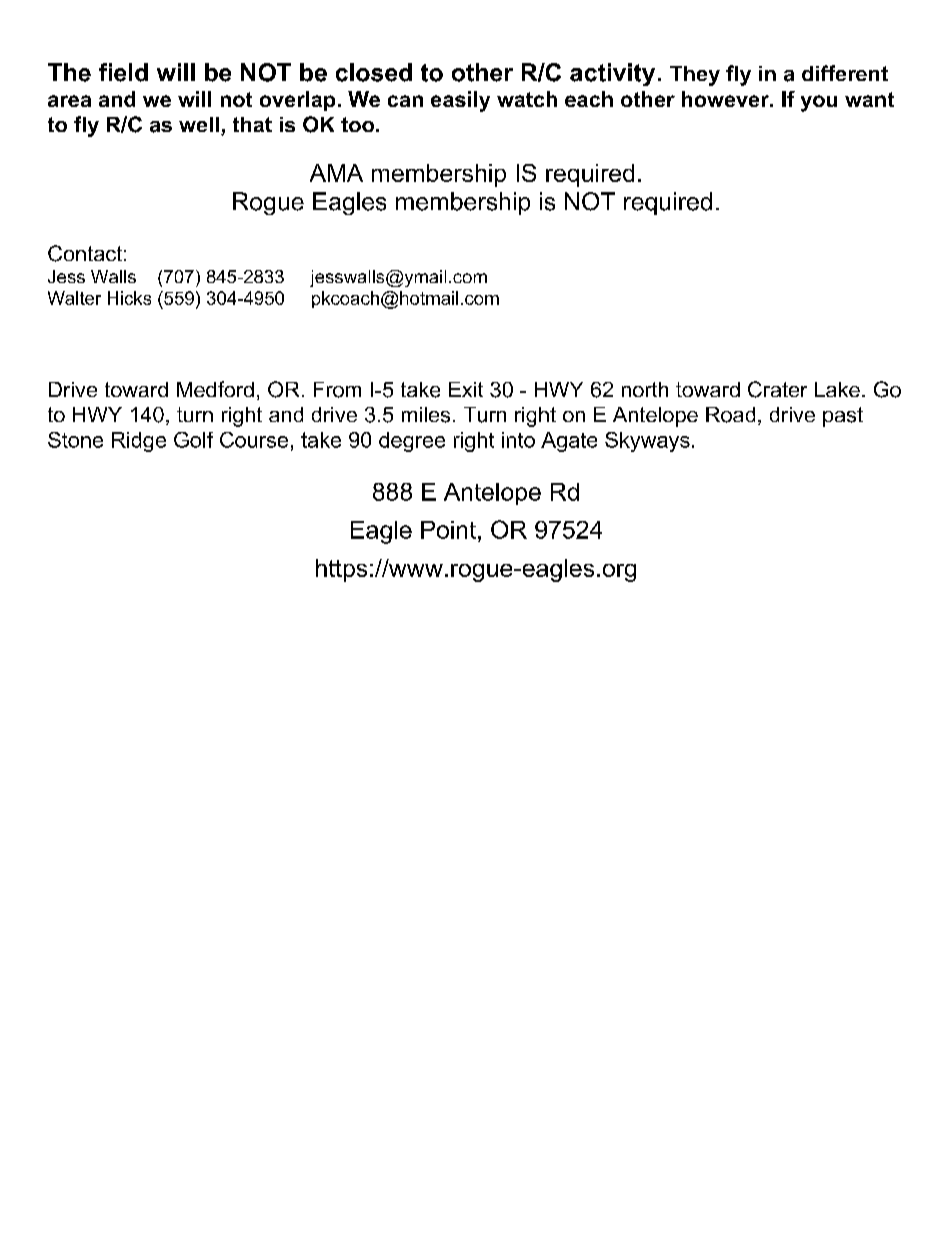  Describe the element at coordinates (139, 442) in the screenshot. I see `Ridge` at that location.
